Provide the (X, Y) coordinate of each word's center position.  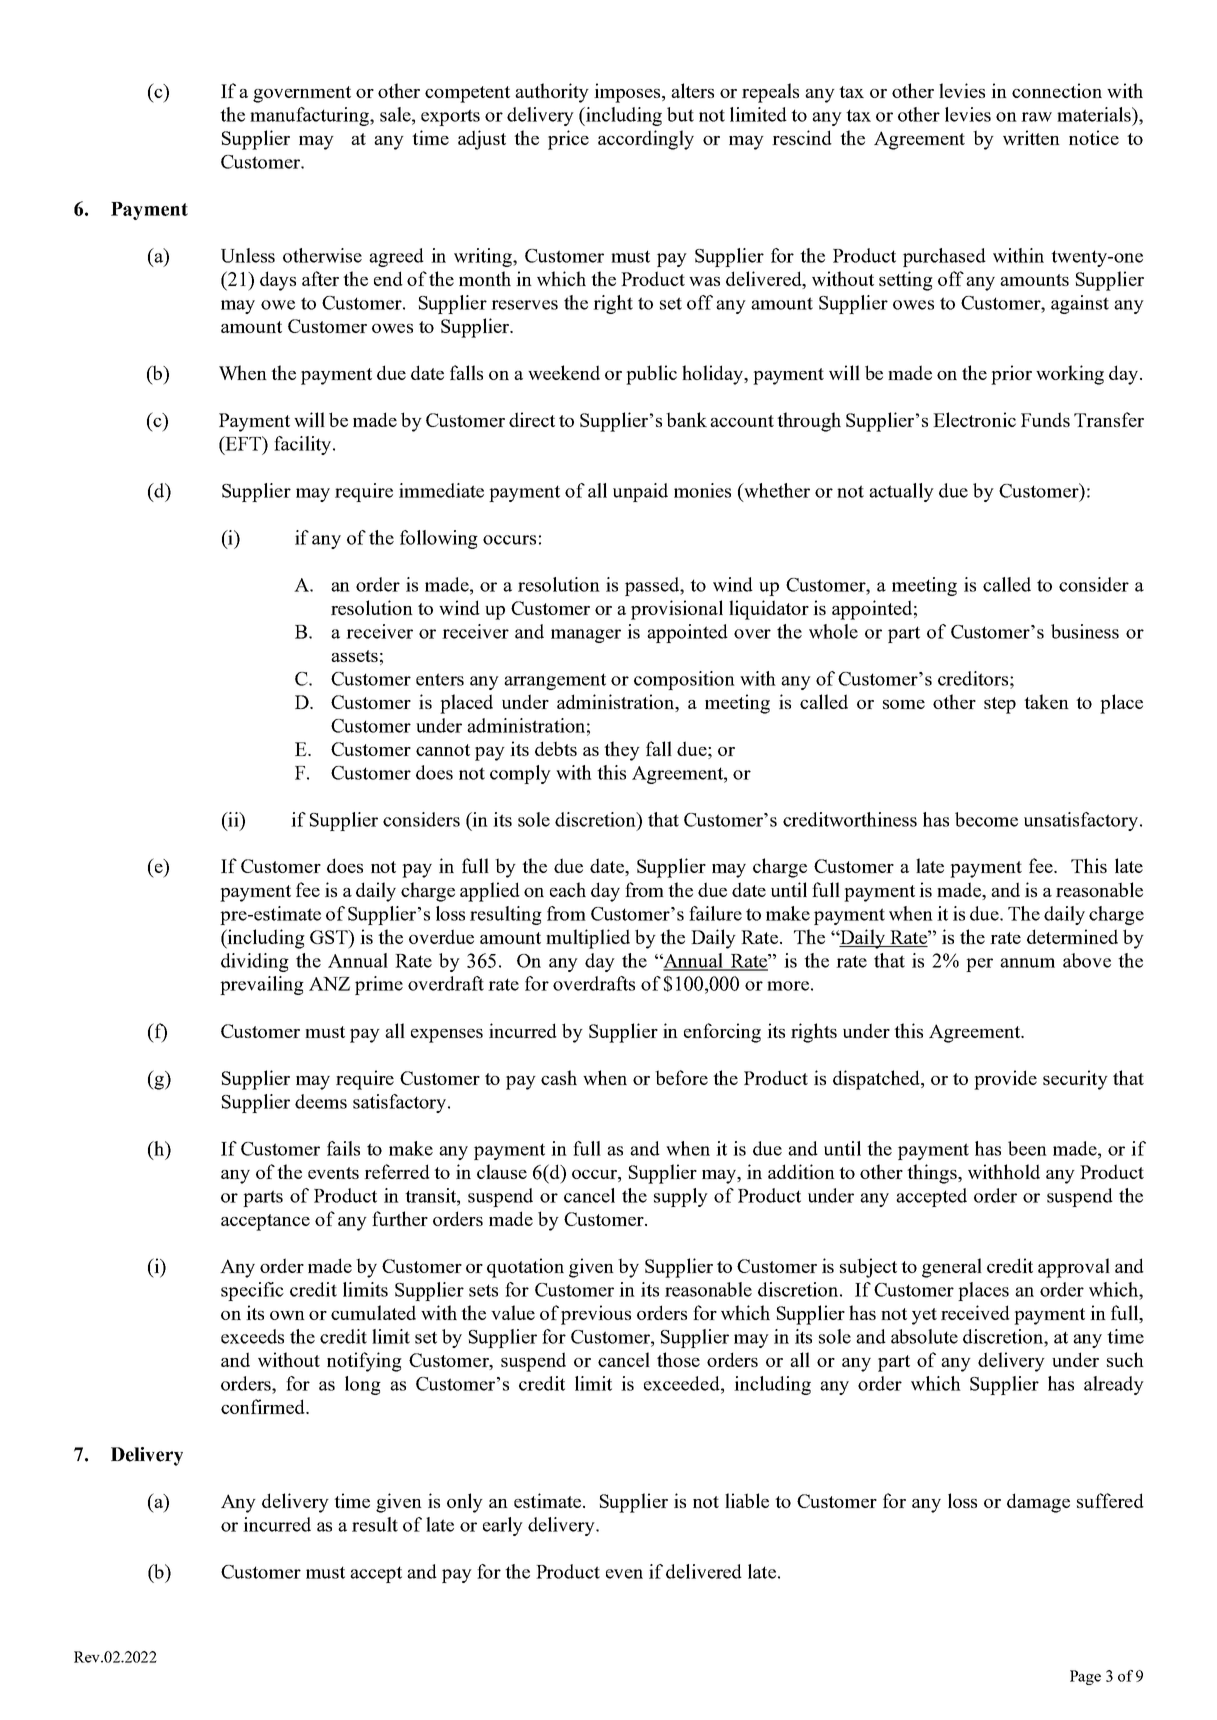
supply (681, 1197)
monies (702, 490)
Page (1085, 1677)
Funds (1045, 419)
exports (450, 117)
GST (330, 937)
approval (1074, 1268)
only (465, 1503)
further (400, 1218)
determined (1072, 936)
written (1031, 137)
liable (747, 1500)
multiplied (588, 939)
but (680, 114)
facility (304, 445)
